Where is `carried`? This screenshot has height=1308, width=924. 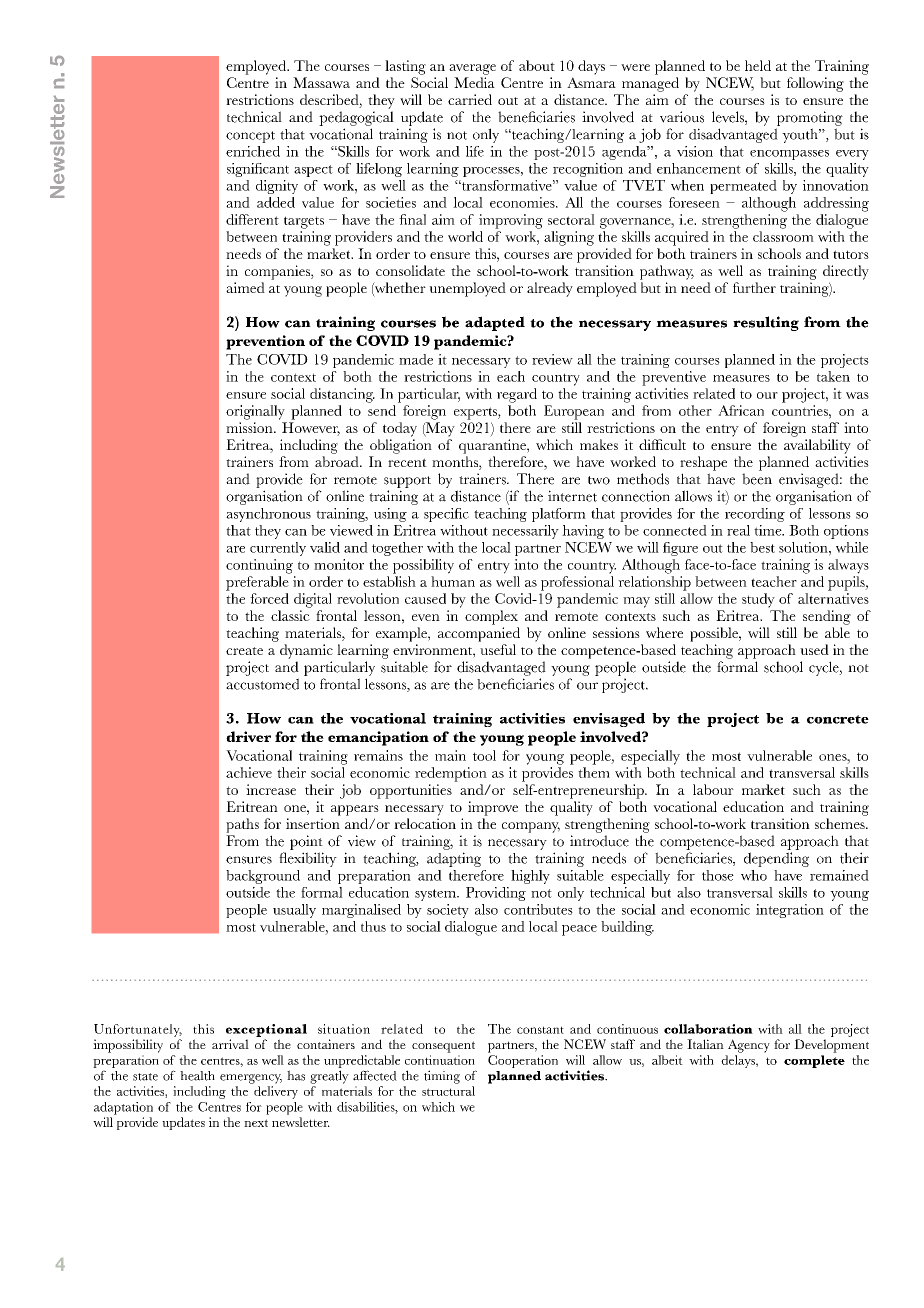
carried is located at coordinates (470, 99).
